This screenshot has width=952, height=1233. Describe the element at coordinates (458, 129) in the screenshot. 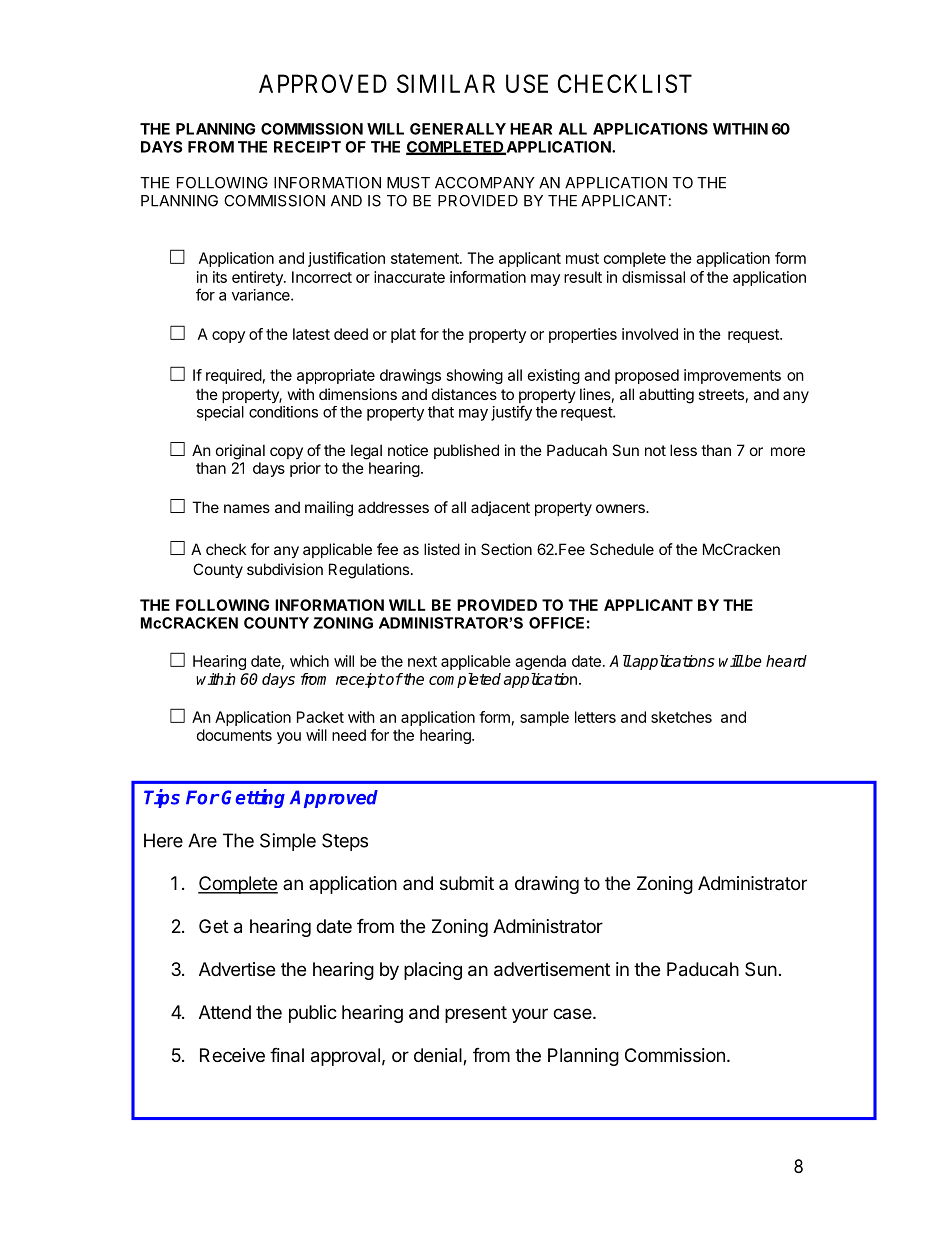

I see `GENERALLY` at that location.
